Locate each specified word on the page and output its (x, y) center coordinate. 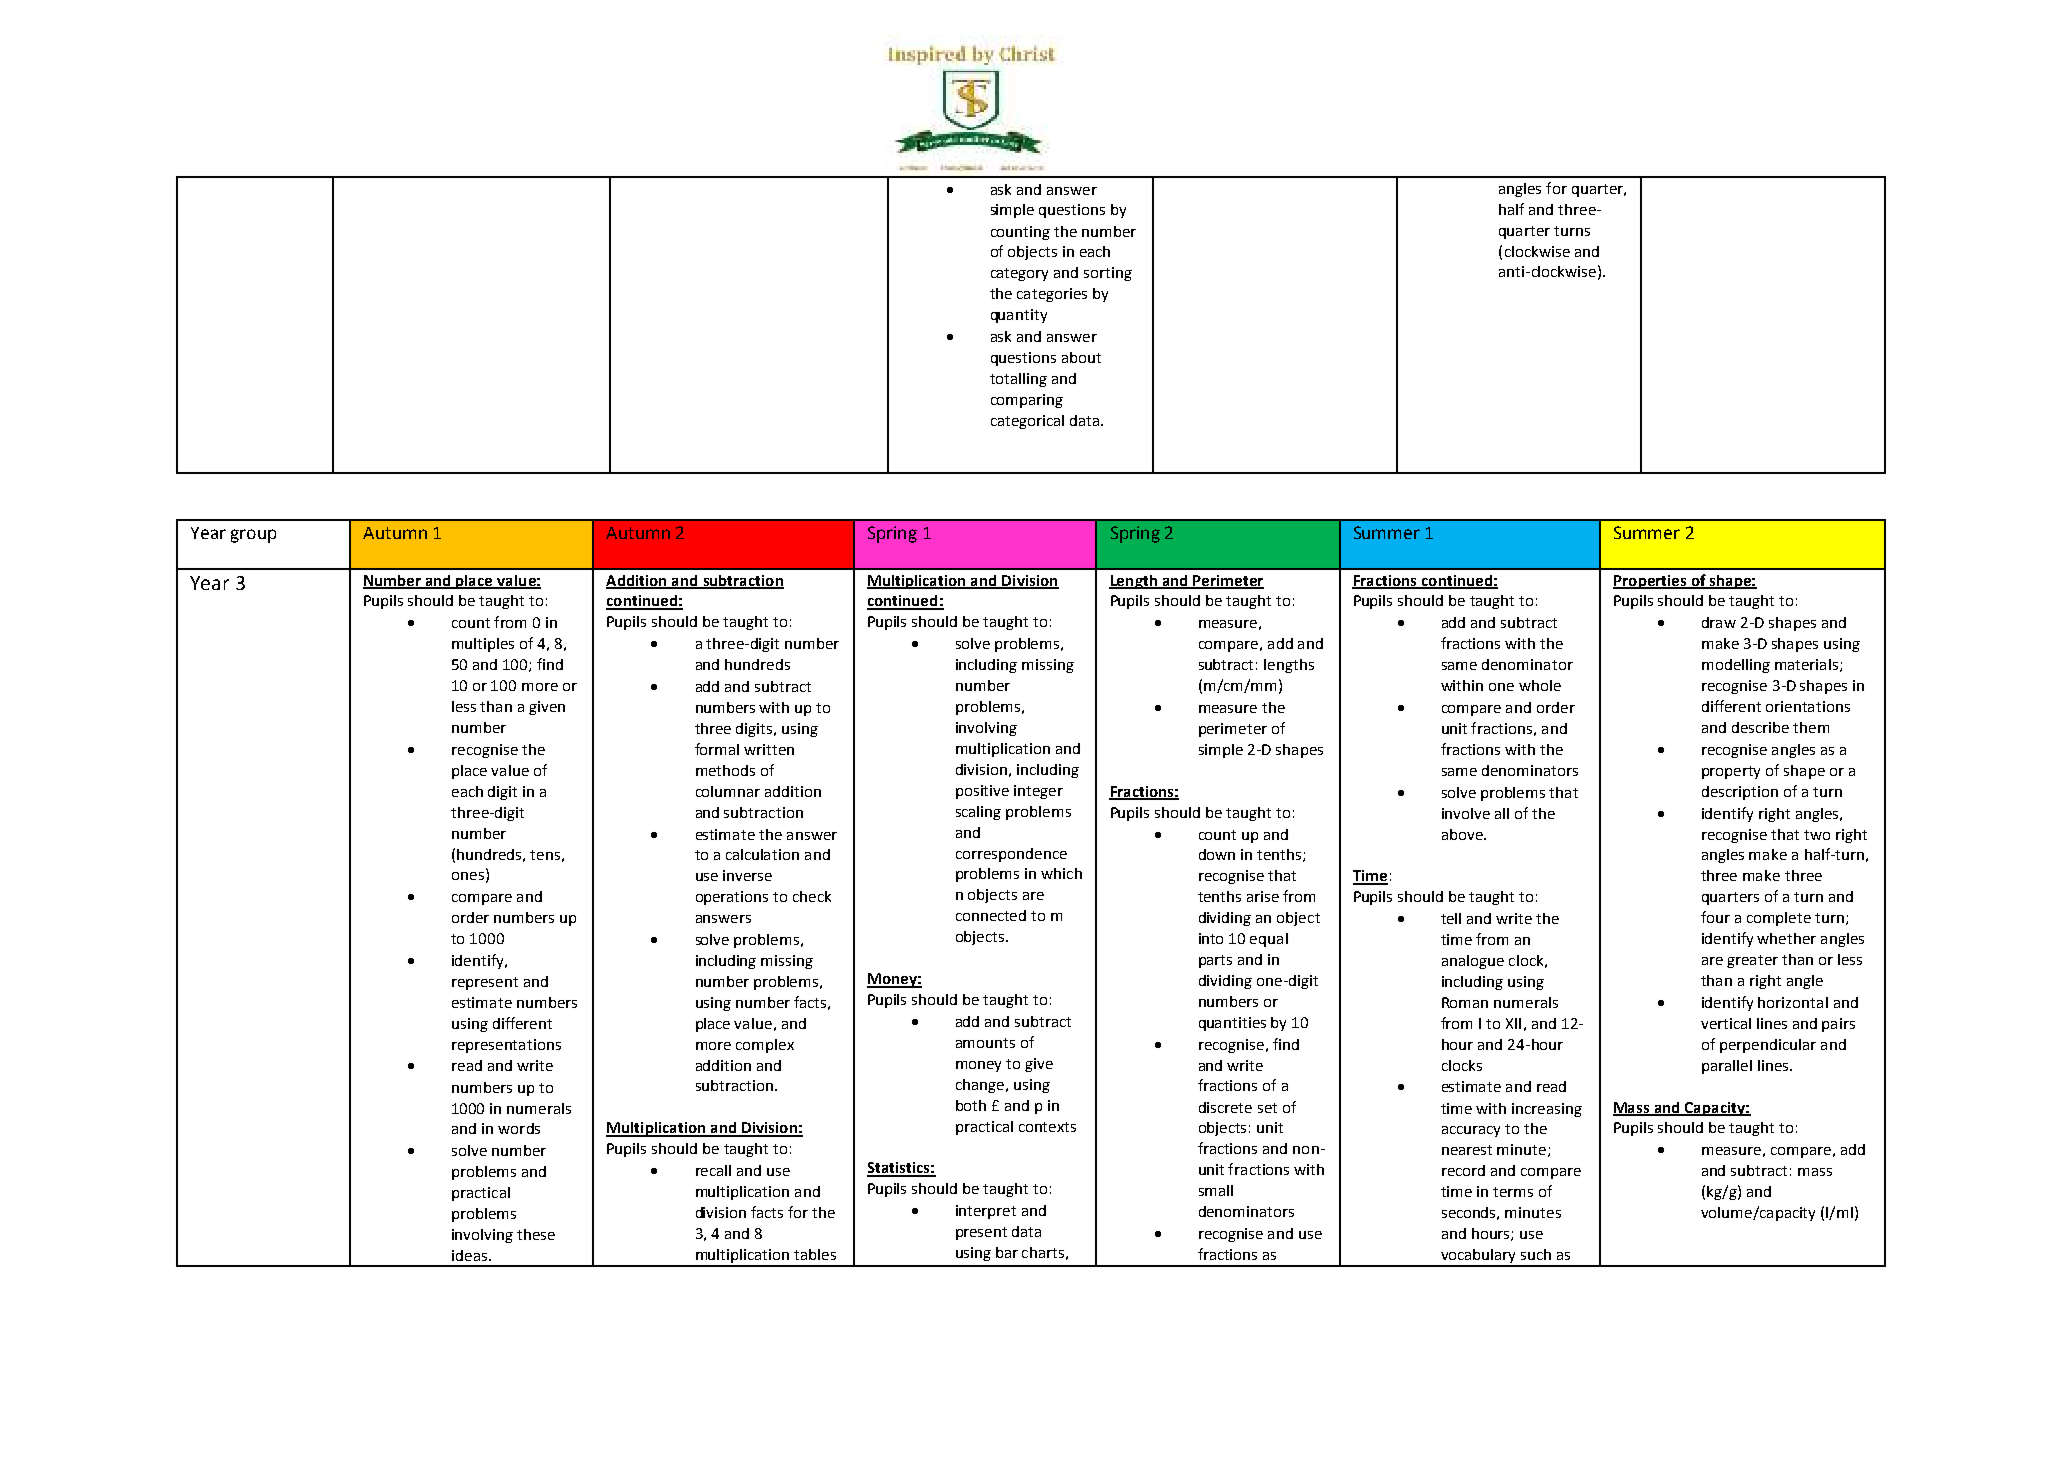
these (536, 1234)
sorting (1108, 274)
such (1536, 1254)
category (1019, 274)
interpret (986, 1212)
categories (1052, 295)
